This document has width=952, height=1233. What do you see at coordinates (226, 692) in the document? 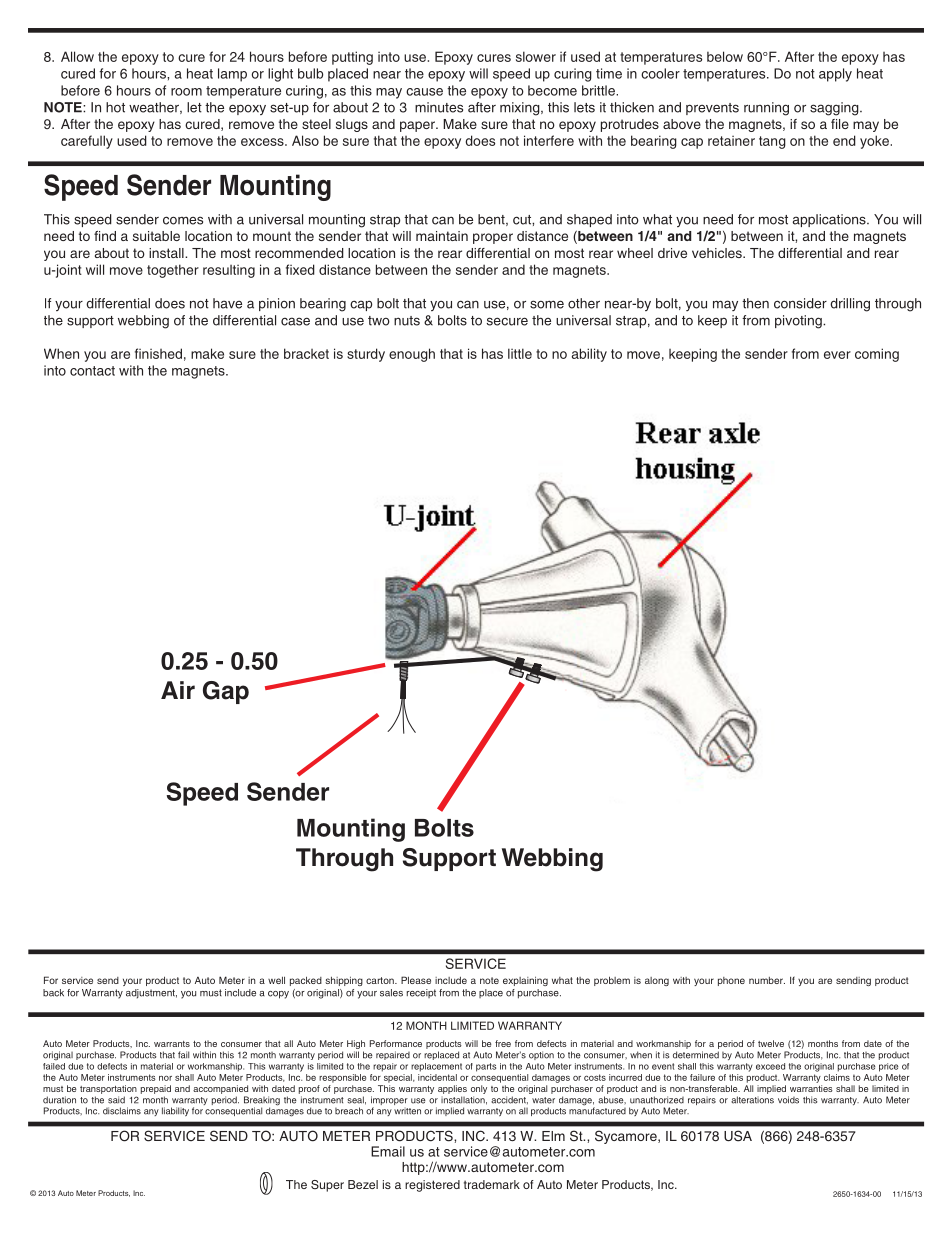
I see `Gap` at bounding box center [226, 692].
